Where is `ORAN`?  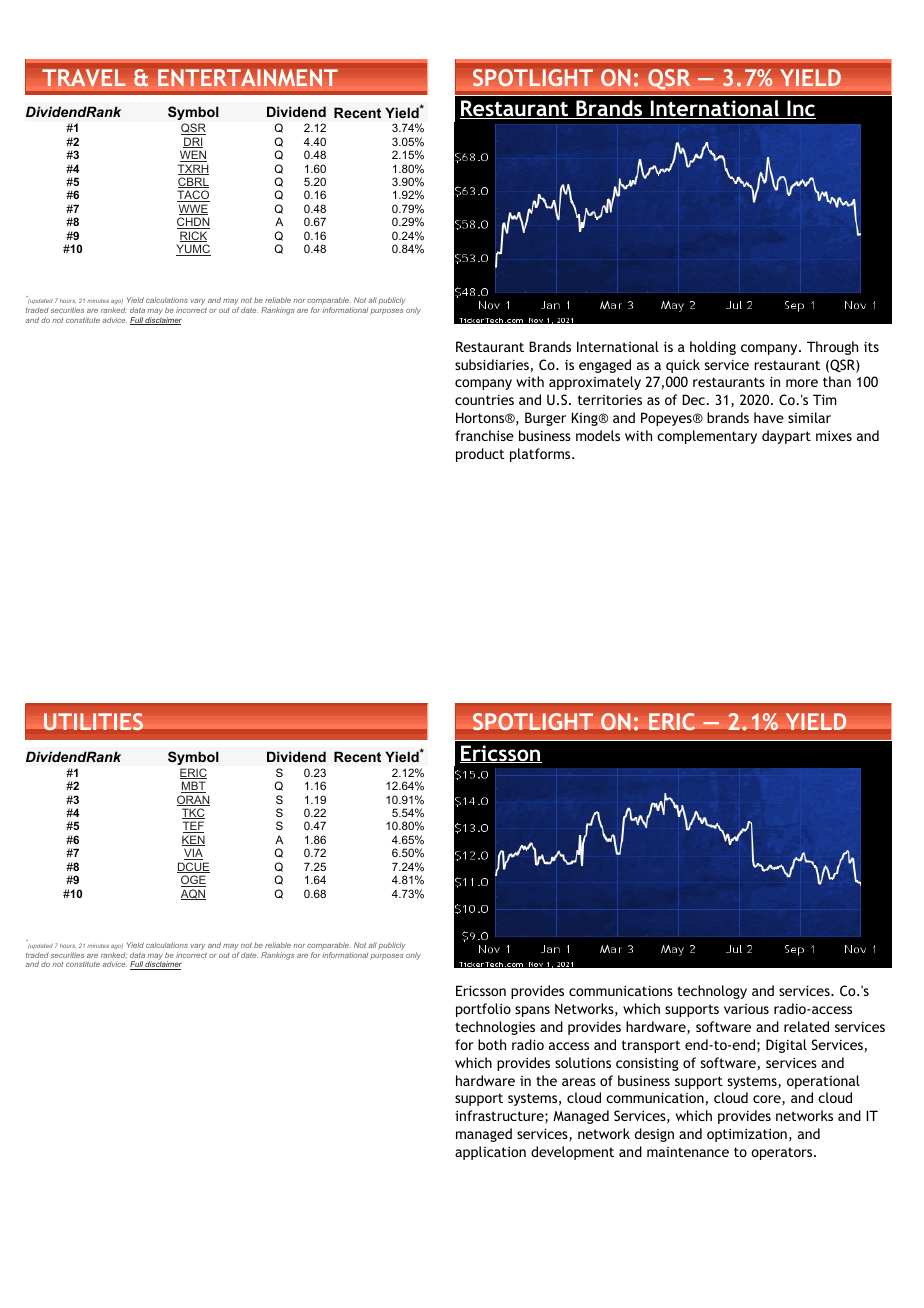 ORAN is located at coordinates (193, 800).
